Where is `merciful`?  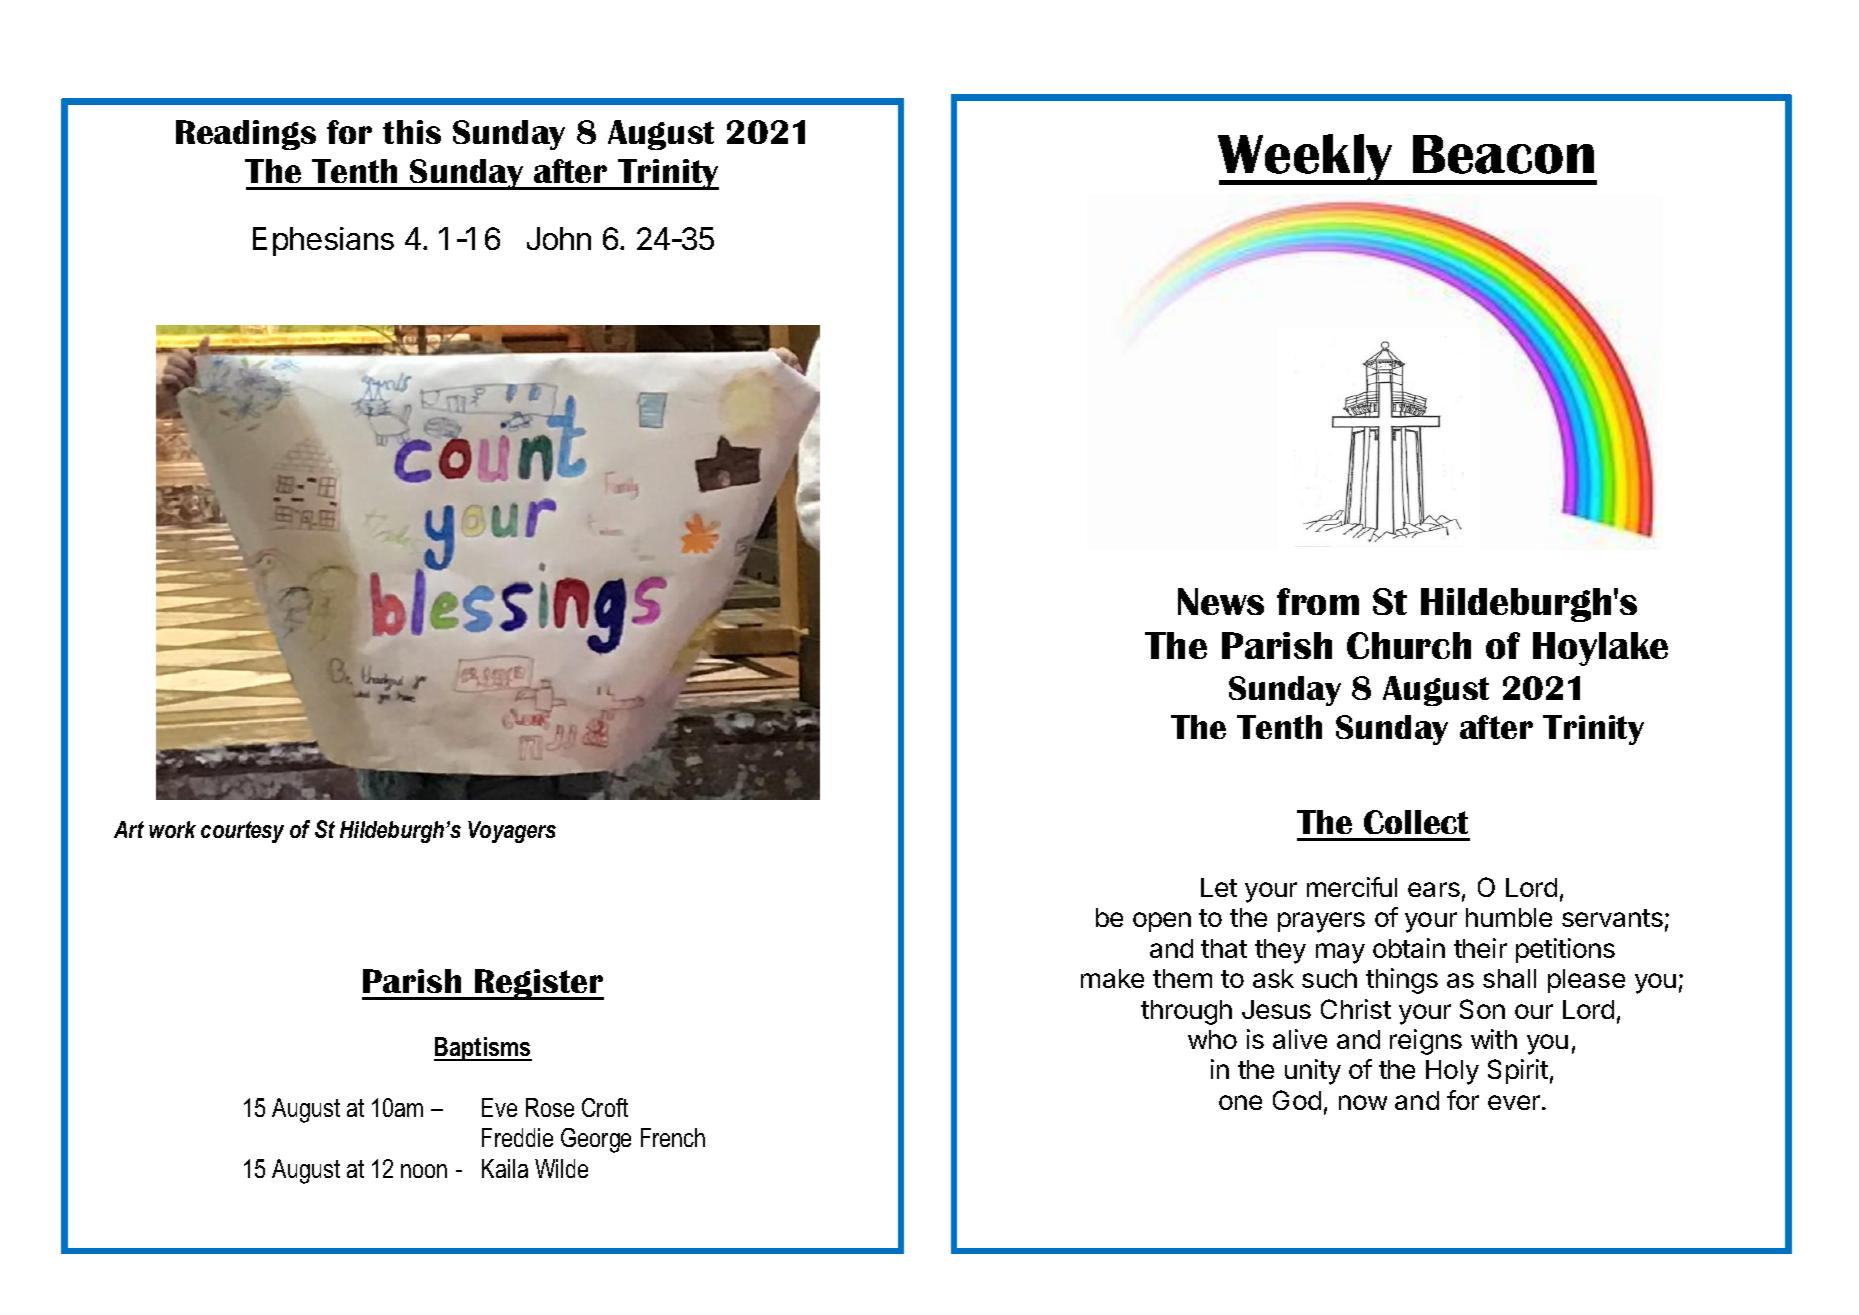
merciful is located at coordinates (1352, 887).
